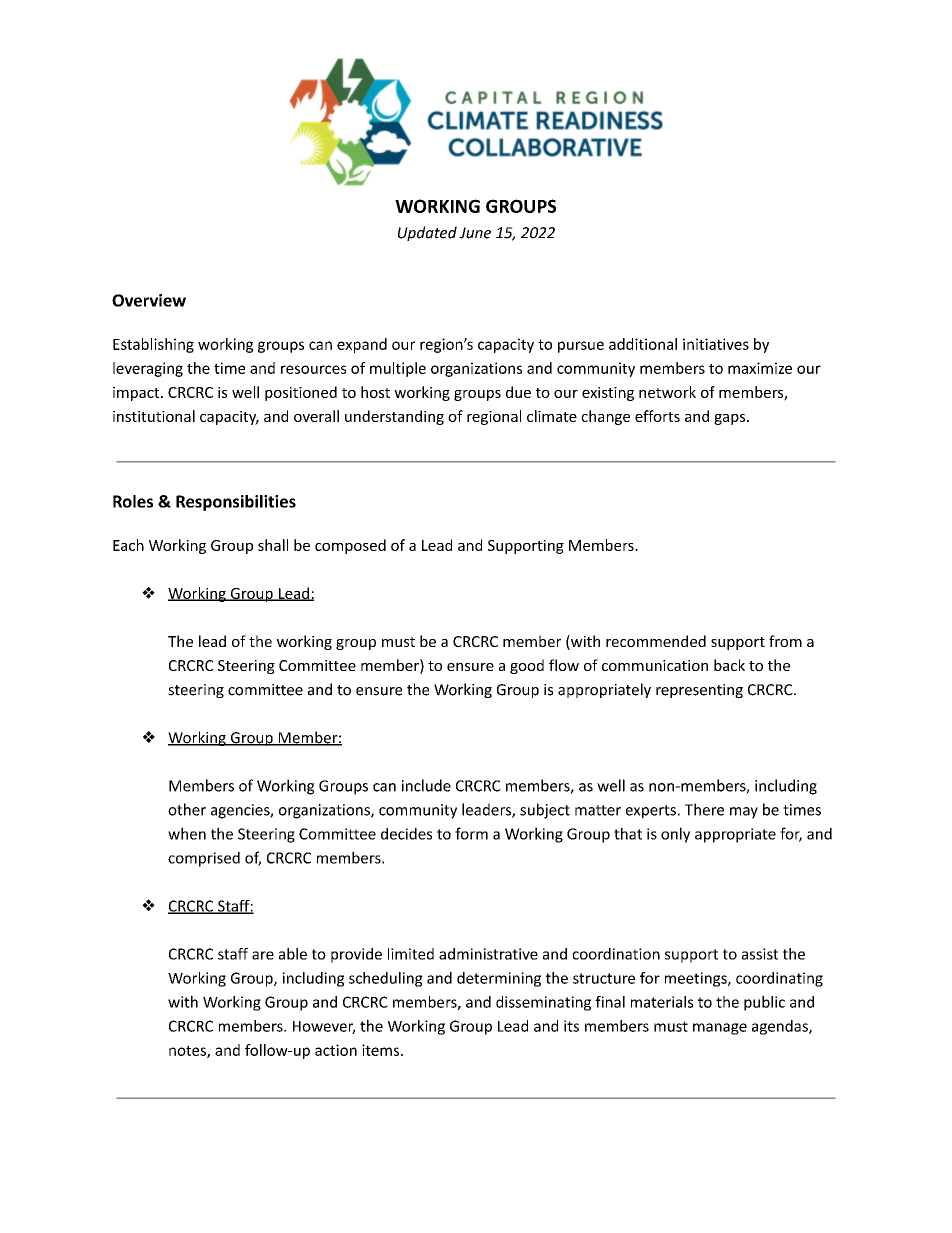 The image size is (952, 1233). Describe the element at coordinates (324, 1027) in the screenshot. I see `However` at that location.
